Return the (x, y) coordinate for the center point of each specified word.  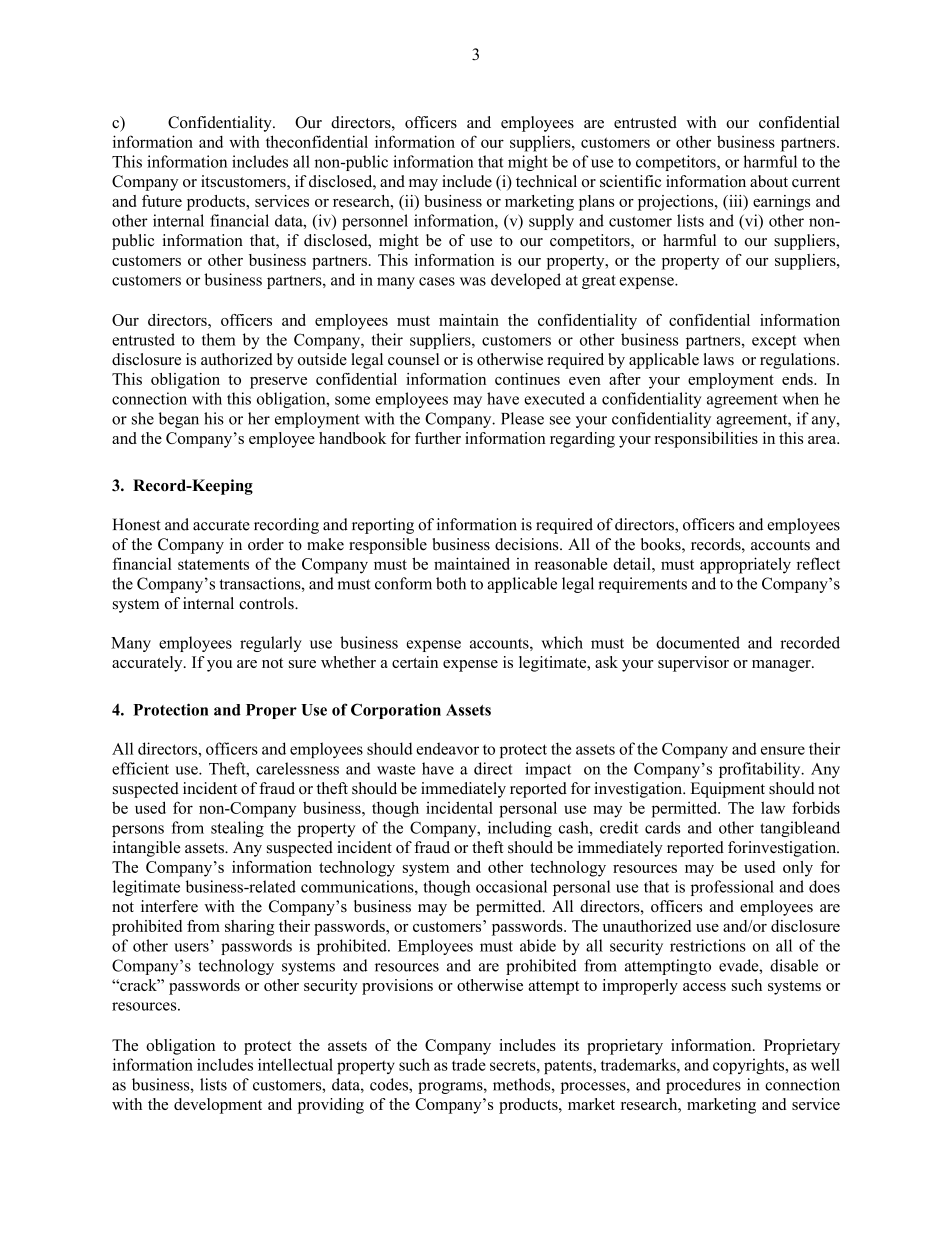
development (218, 1106)
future (162, 201)
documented (698, 642)
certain (415, 662)
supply (551, 222)
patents (569, 1067)
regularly (271, 644)
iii (736, 201)
